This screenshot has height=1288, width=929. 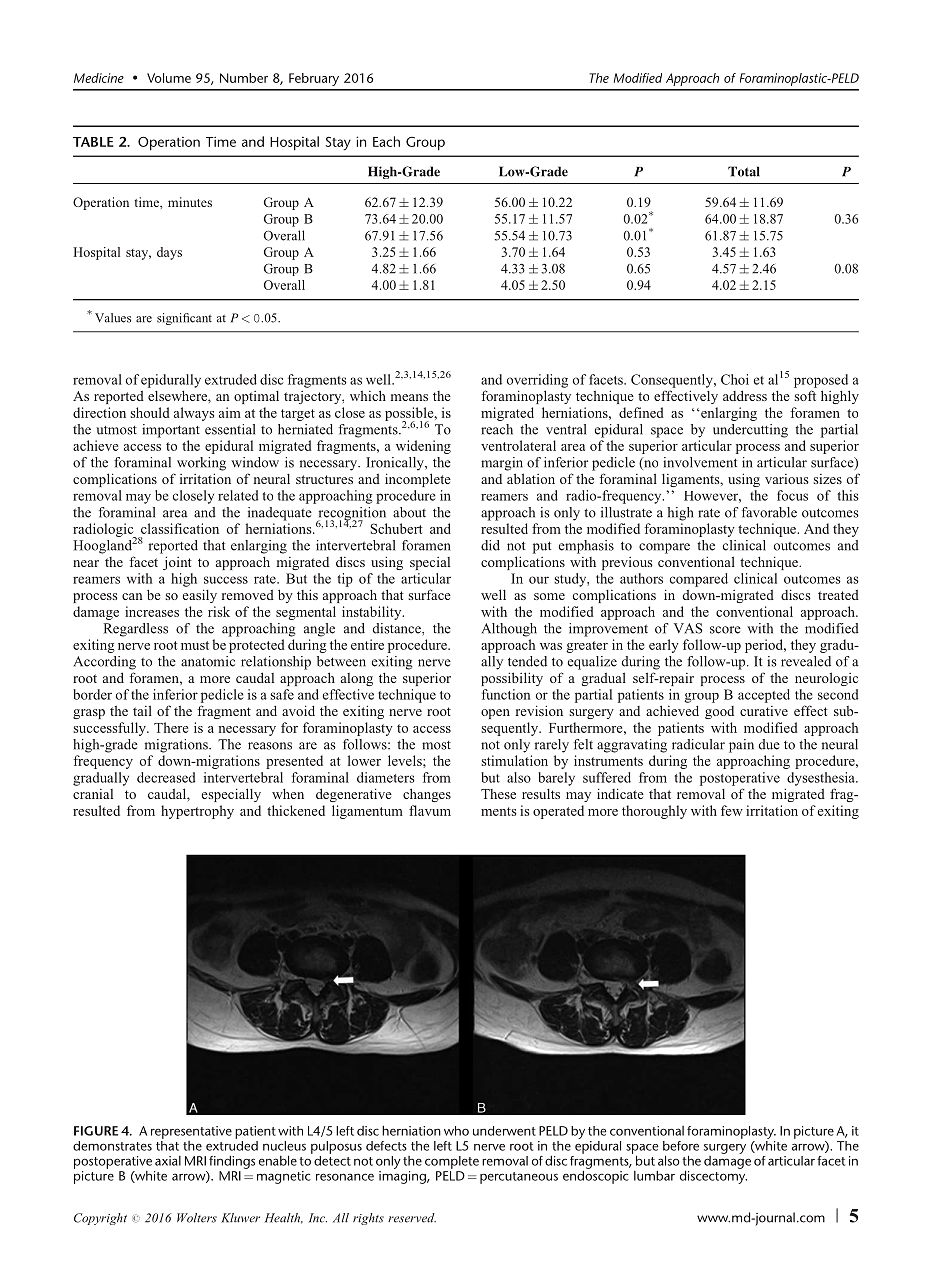 What do you see at coordinates (519, 1178) in the screenshot?
I see `percutaneous` at bounding box center [519, 1178].
